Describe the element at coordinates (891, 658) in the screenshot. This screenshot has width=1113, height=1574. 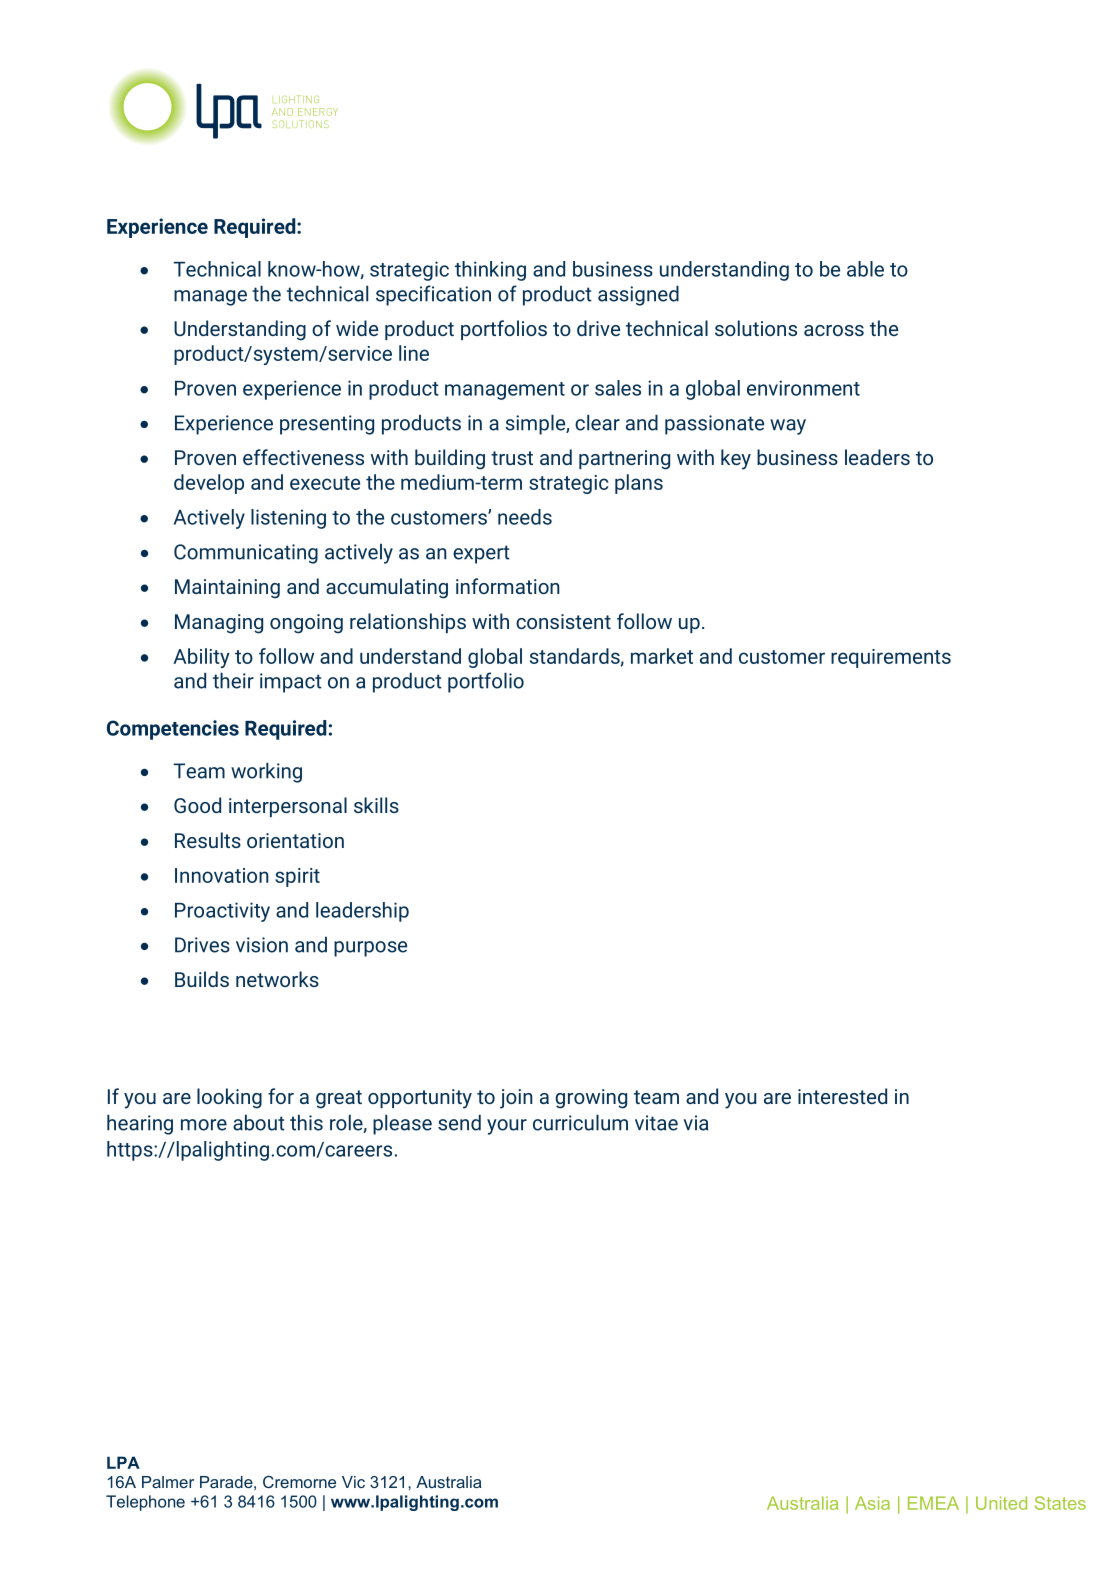
I see `requirements` at that location.
